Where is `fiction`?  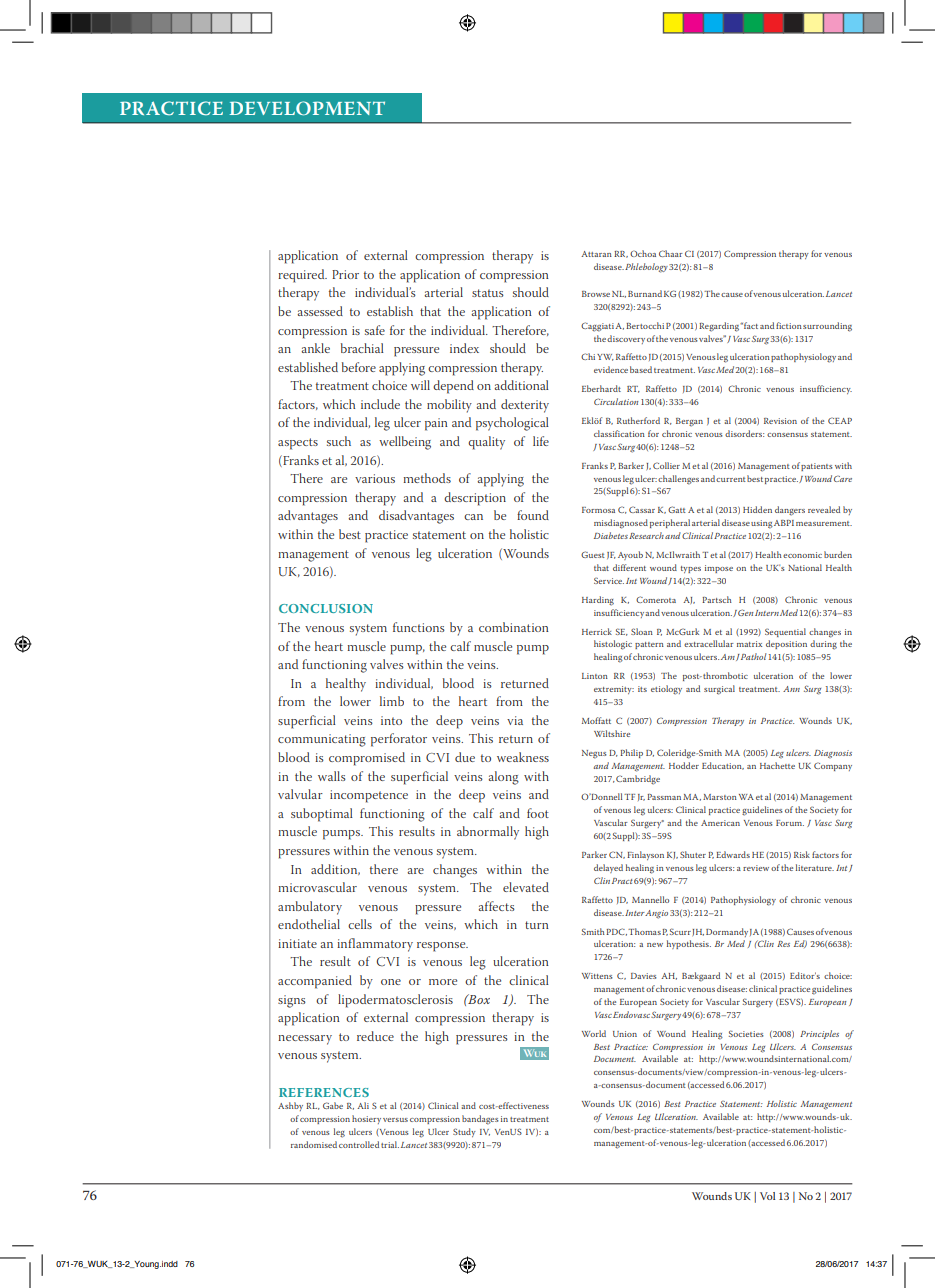 fiction is located at coordinates (789, 325).
